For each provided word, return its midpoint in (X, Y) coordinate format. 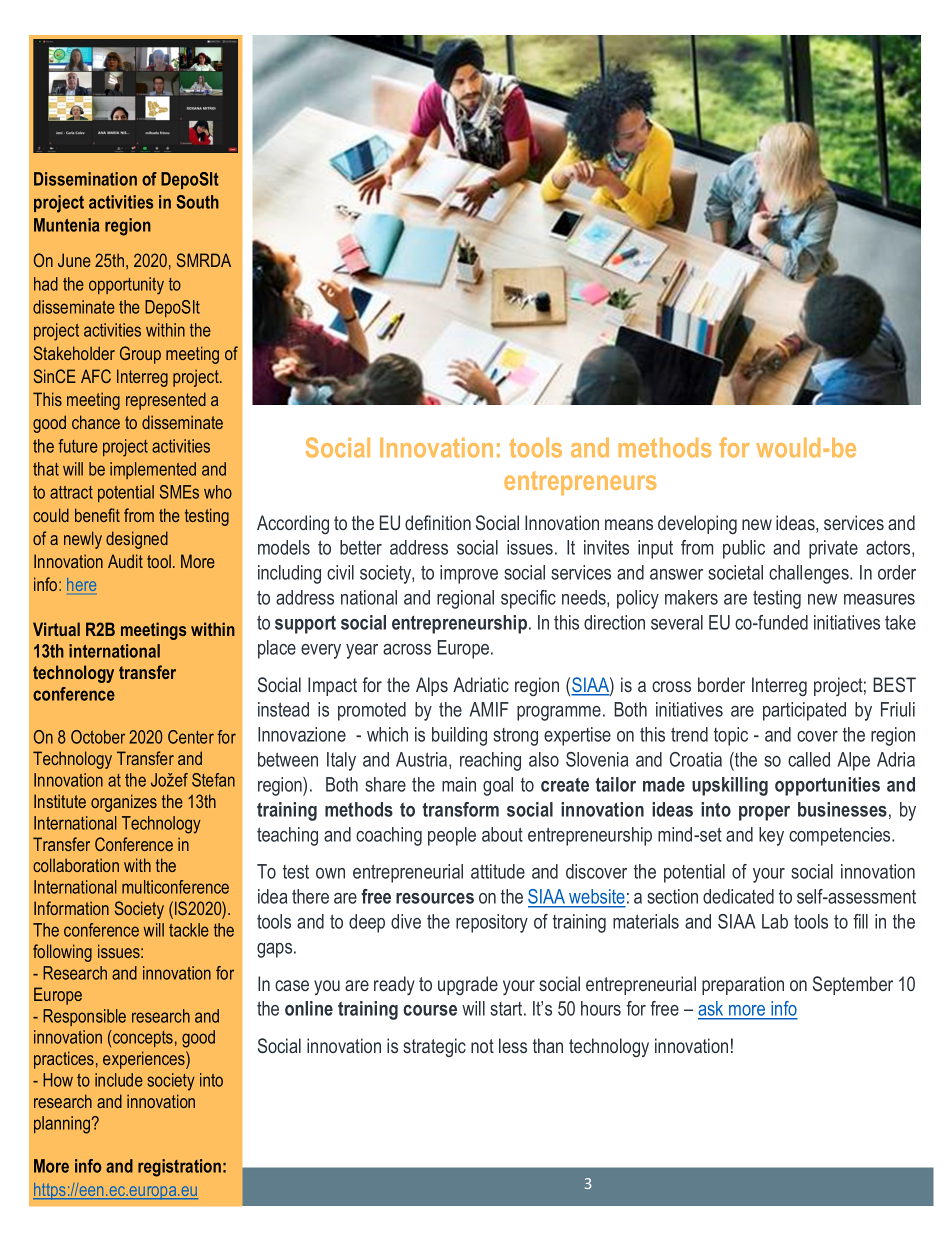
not (482, 1046)
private (833, 549)
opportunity (126, 286)
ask (712, 1010)
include (119, 1080)
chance (96, 422)
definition (438, 522)
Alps (432, 686)
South (197, 202)
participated (804, 711)
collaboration (76, 865)
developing (697, 524)
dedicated (738, 896)
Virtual (56, 629)
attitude (498, 871)
